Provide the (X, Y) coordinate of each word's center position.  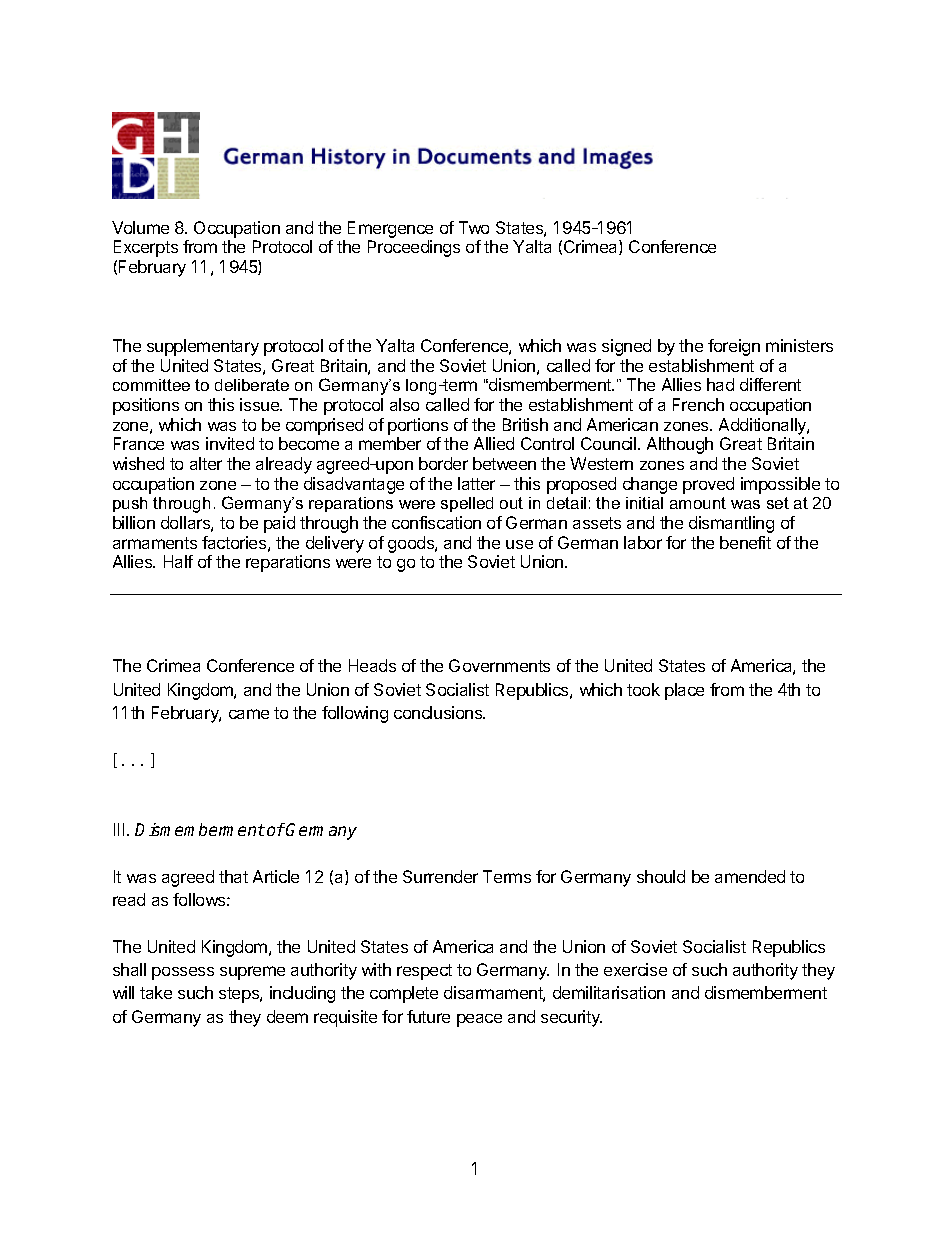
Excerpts (146, 248)
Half (178, 561)
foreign (734, 347)
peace (479, 1020)
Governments (499, 665)
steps (240, 995)
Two (474, 227)
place (684, 691)
